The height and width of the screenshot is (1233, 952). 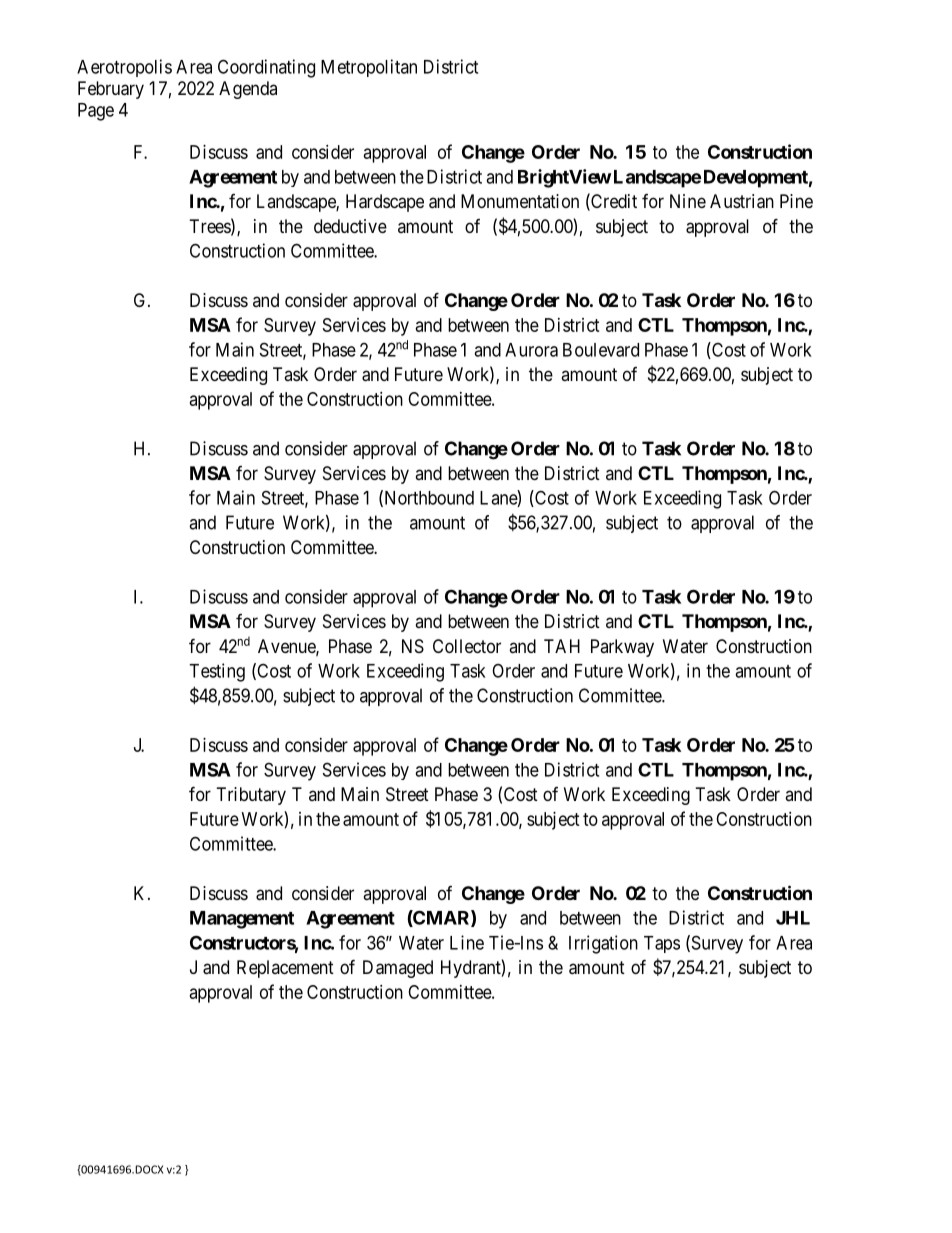 I want to click on Metropolitan, so click(x=369, y=68).
